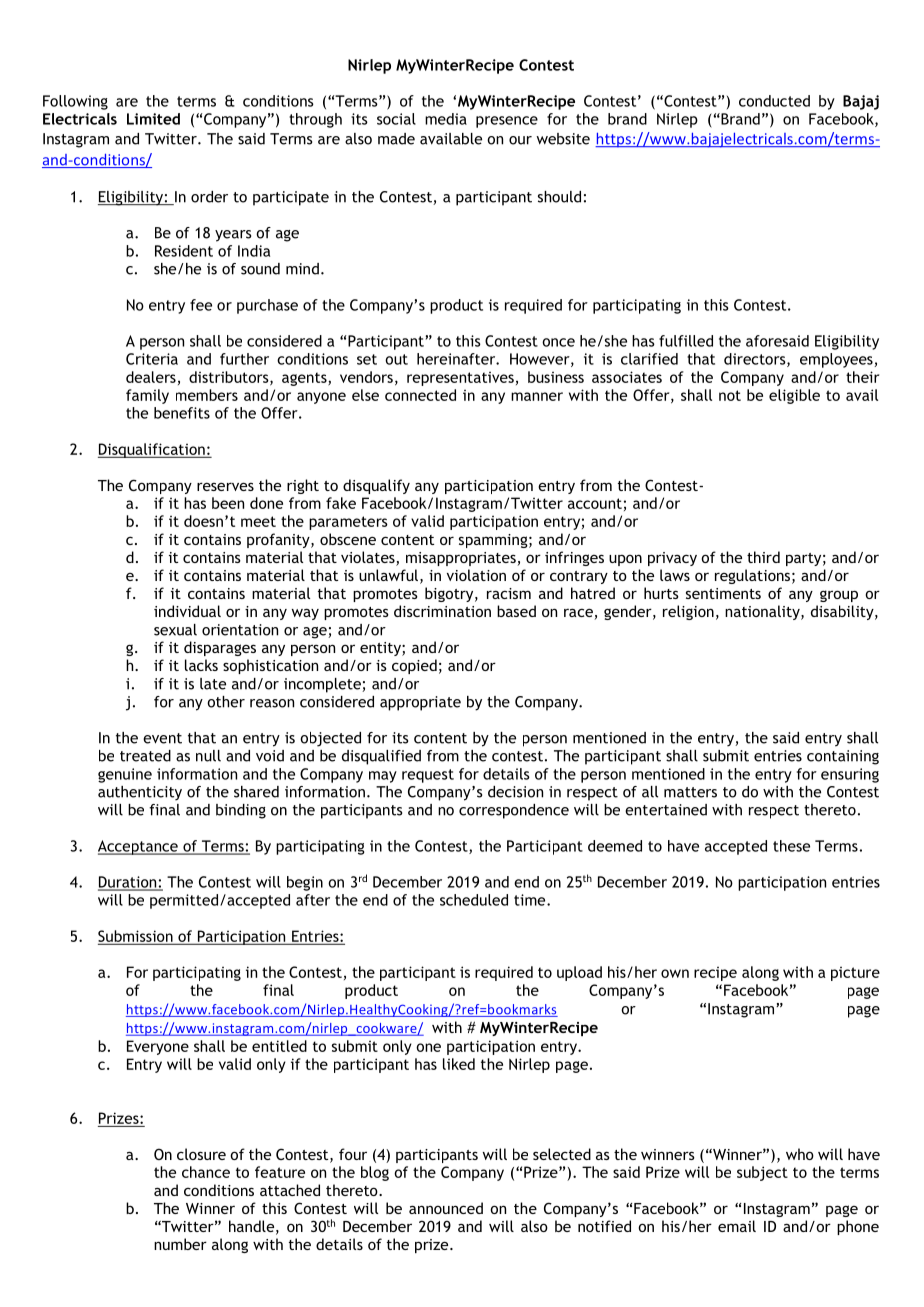  Describe the element at coordinates (737, 1226) in the document. I see `email` at that location.
